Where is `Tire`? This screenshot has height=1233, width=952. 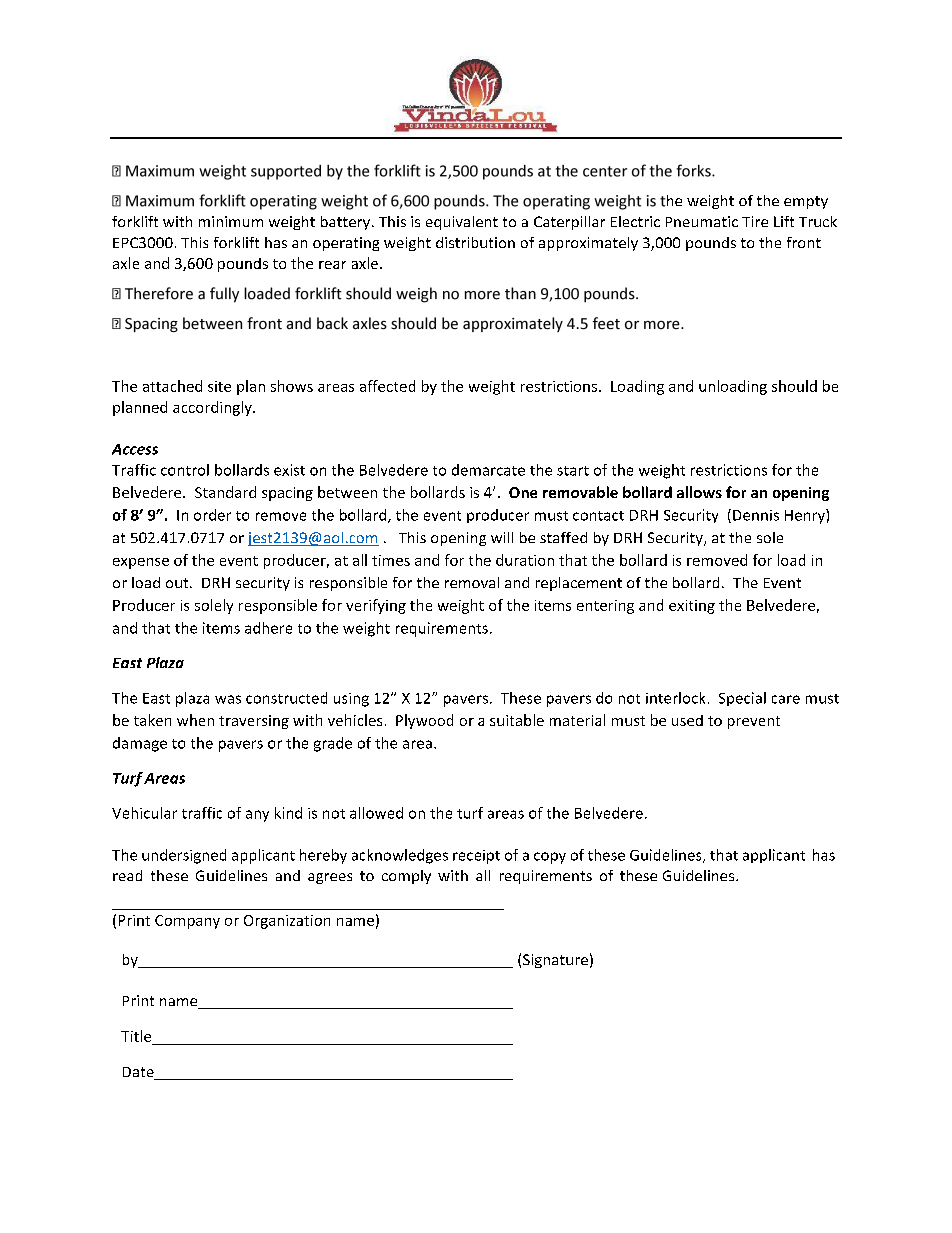
Tire is located at coordinates (755, 221).
